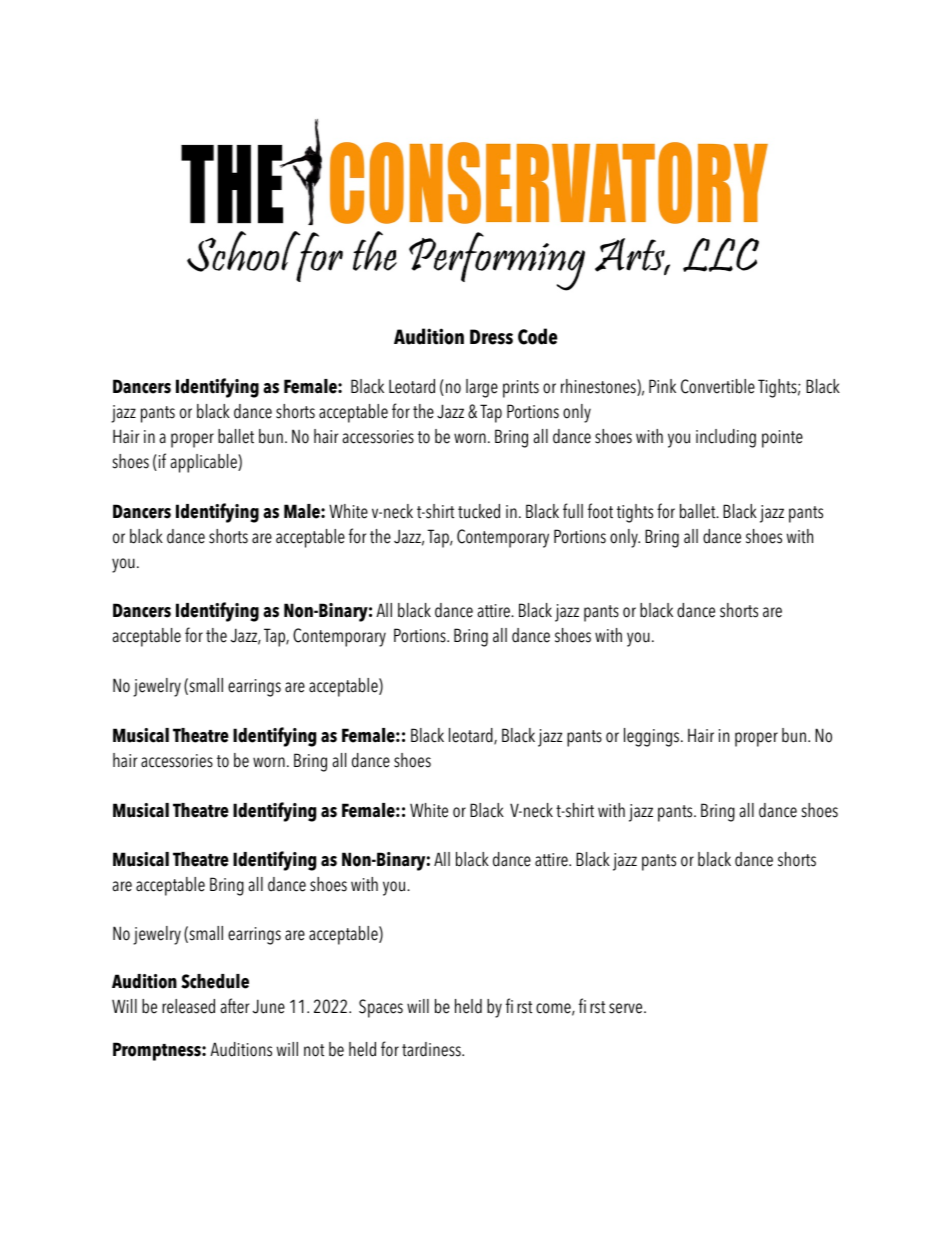 This page has height=1233, width=952. I want to click on Convertible, so click(718, 386).
